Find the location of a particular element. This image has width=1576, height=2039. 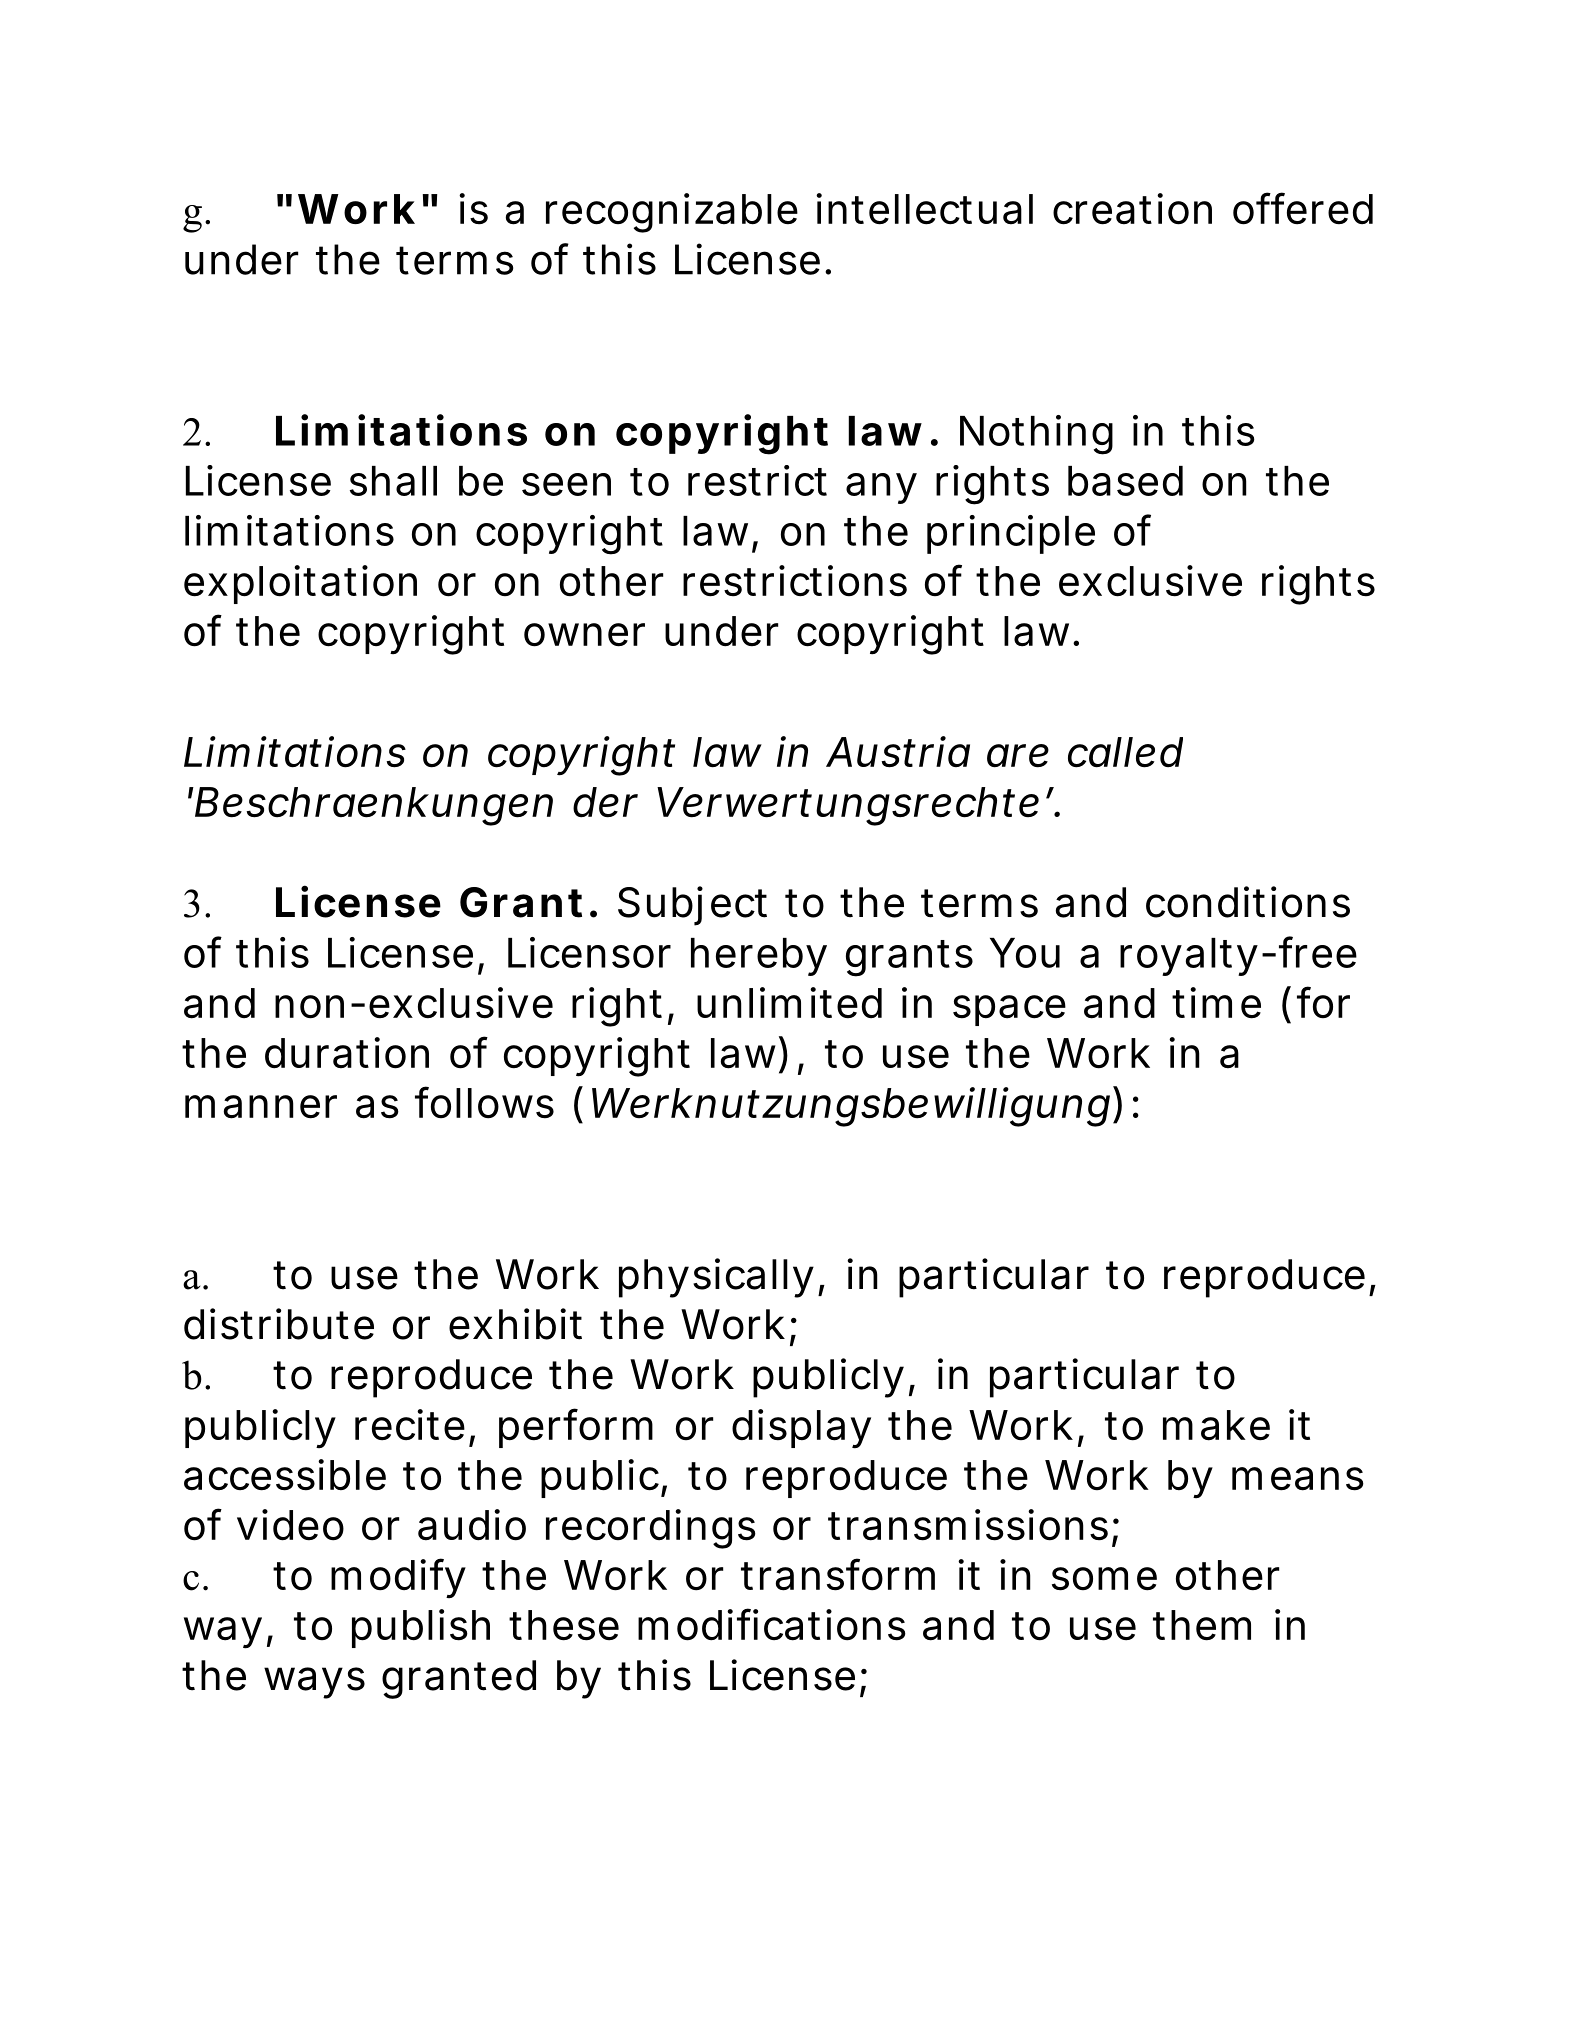

modifications is located at coordinates (772, 1624).
